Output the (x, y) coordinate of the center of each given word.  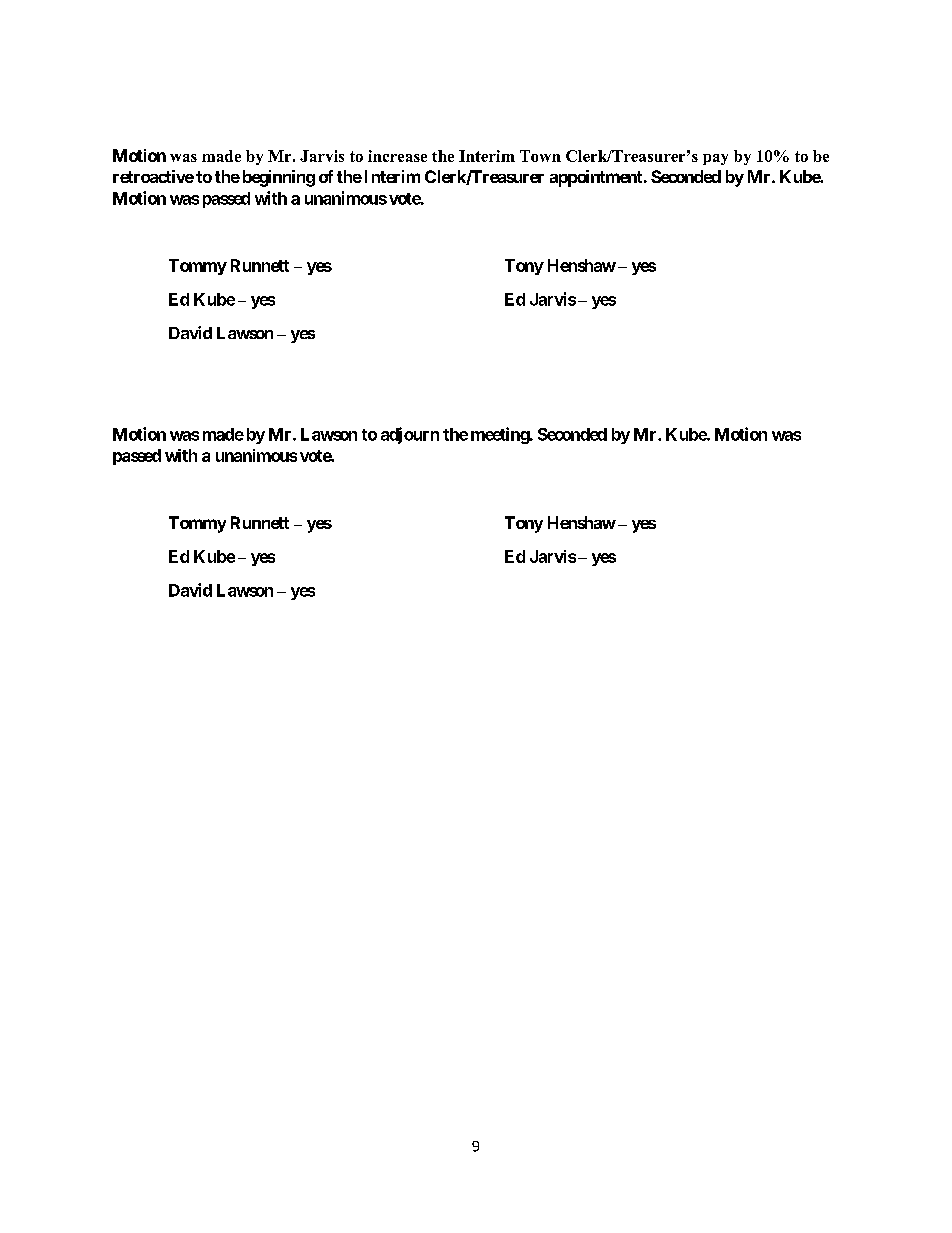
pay (715, 159)
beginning (279, 178)
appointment (597, 178)
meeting (501, 435)
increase (397, 156)
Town (540, 156)
